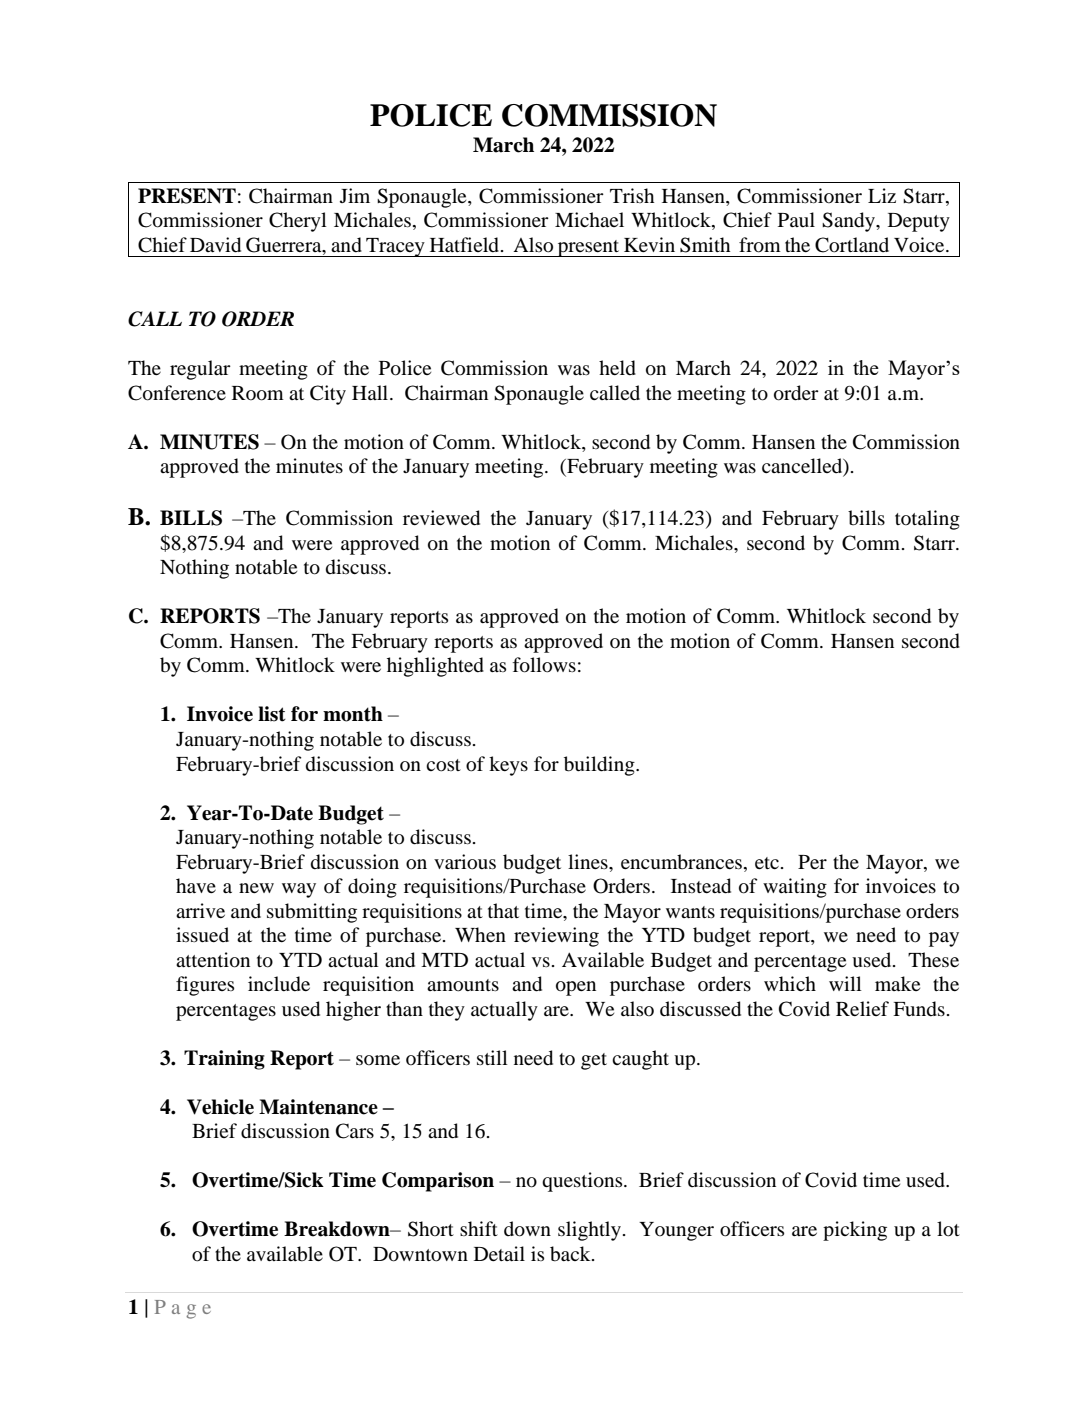  I want to click on Michael, so click(589, 219).
